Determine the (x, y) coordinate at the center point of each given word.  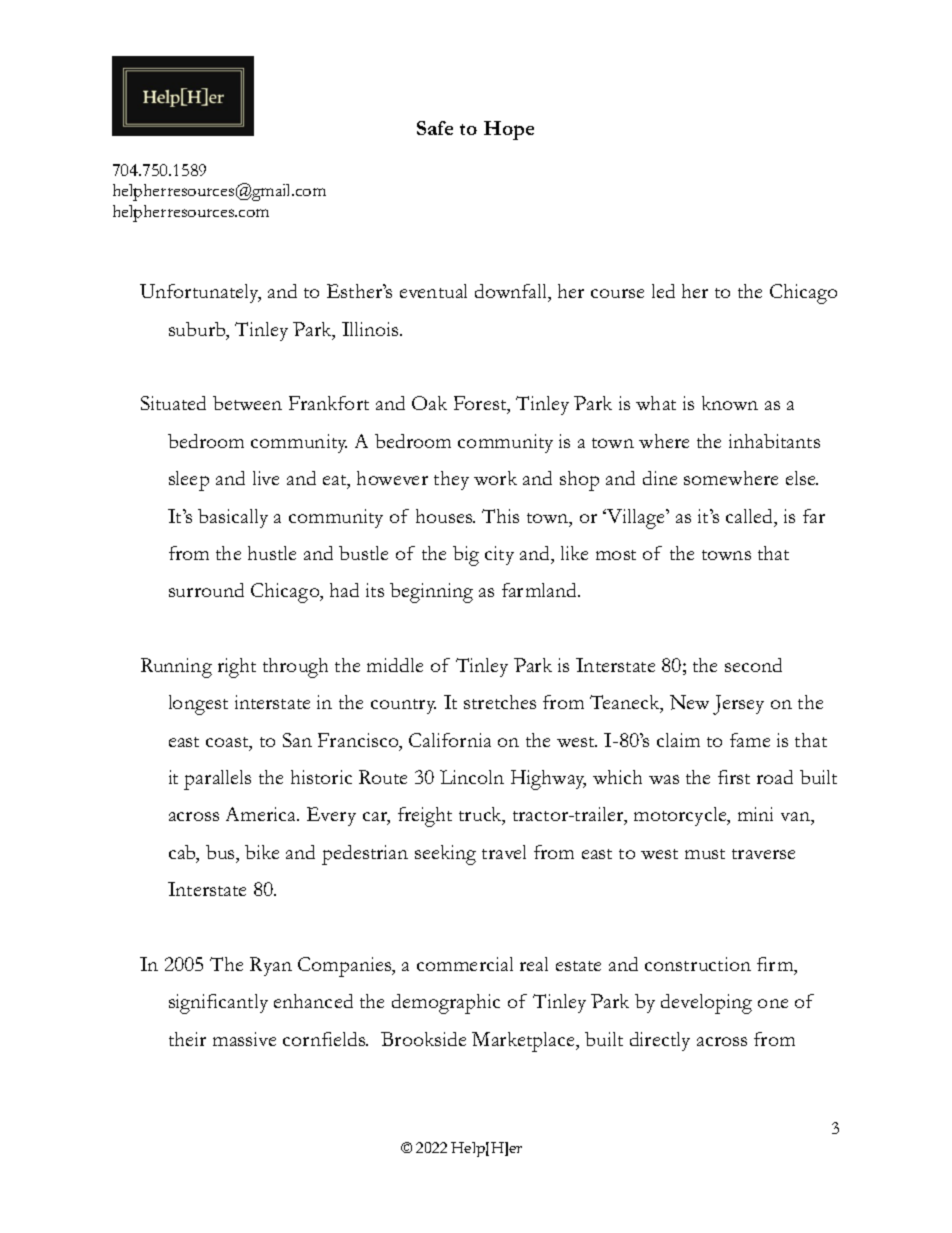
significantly (218, 1004)
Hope (509, 130)
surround (206, 590)
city (499, 555)
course (617, 293)
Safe (435, 128)
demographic (446, 1004)
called (751, 517)
